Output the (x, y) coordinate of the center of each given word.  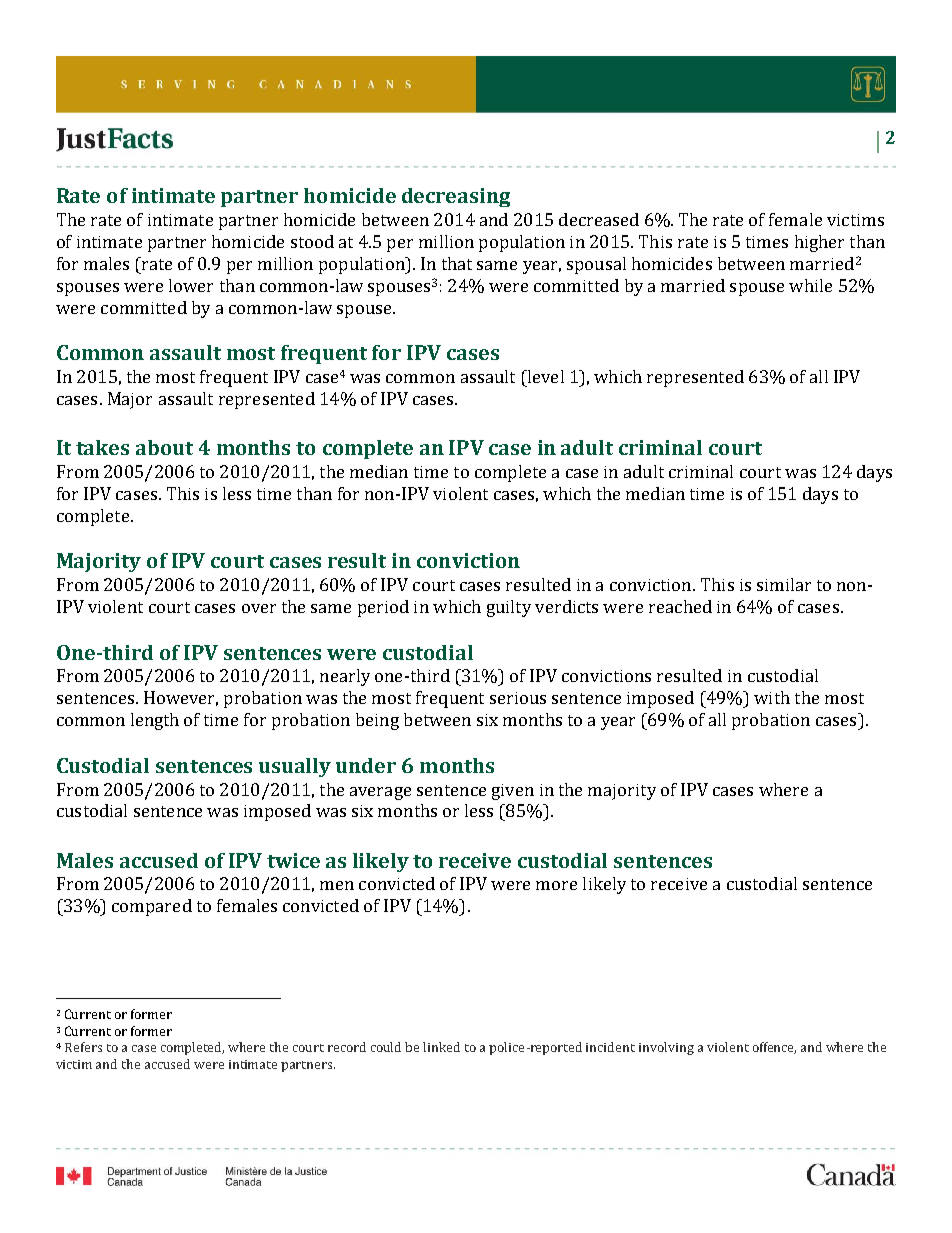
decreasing (456, 197)
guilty (509, 608)
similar (784, 584)
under (366, 765)
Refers (83, 1047)
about (164, 447)
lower (191, 285)
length (155, 721)
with (772, 697)
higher (819, 243)
